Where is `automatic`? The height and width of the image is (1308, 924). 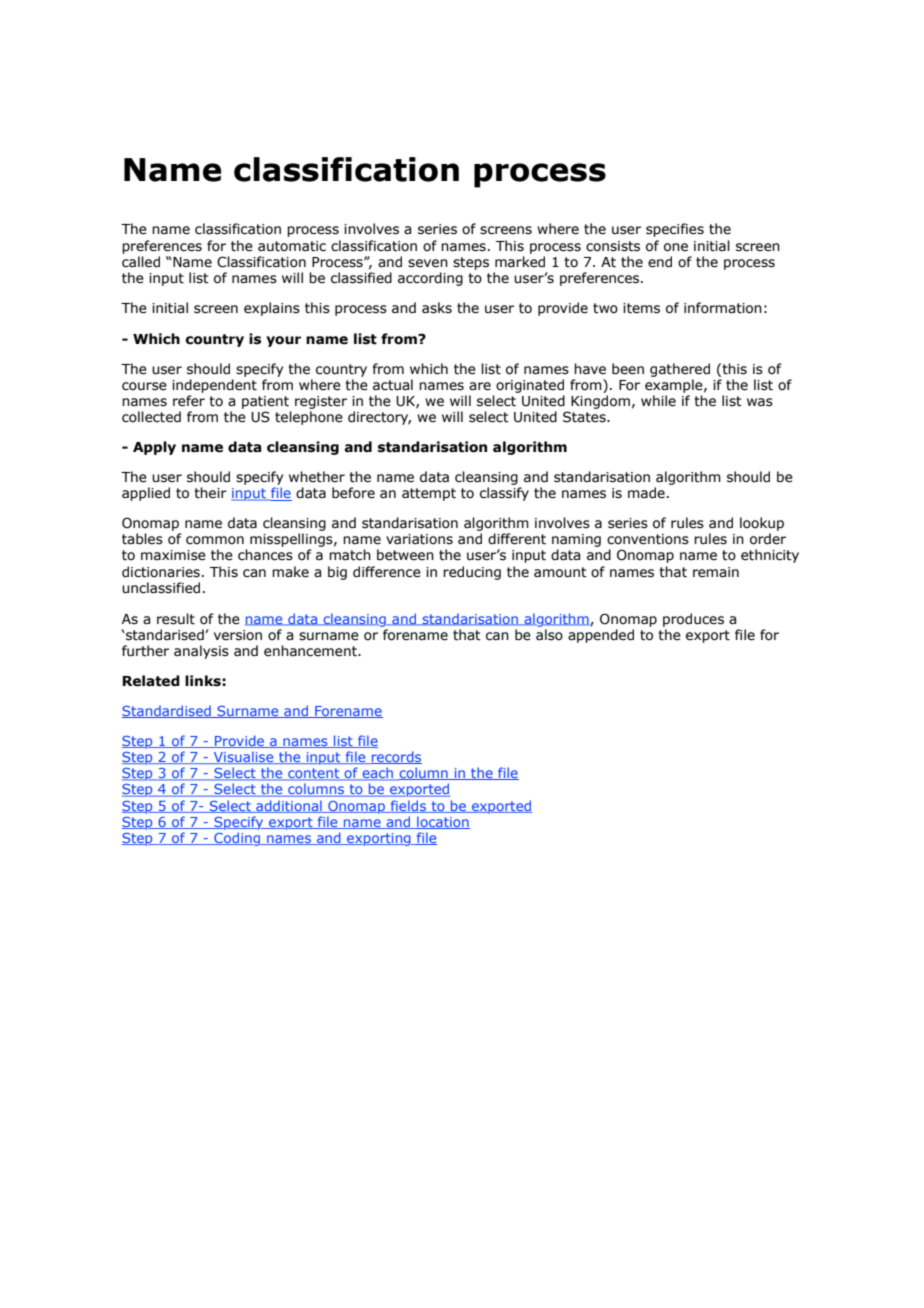
automatic is located at coordinates (292, 246).
